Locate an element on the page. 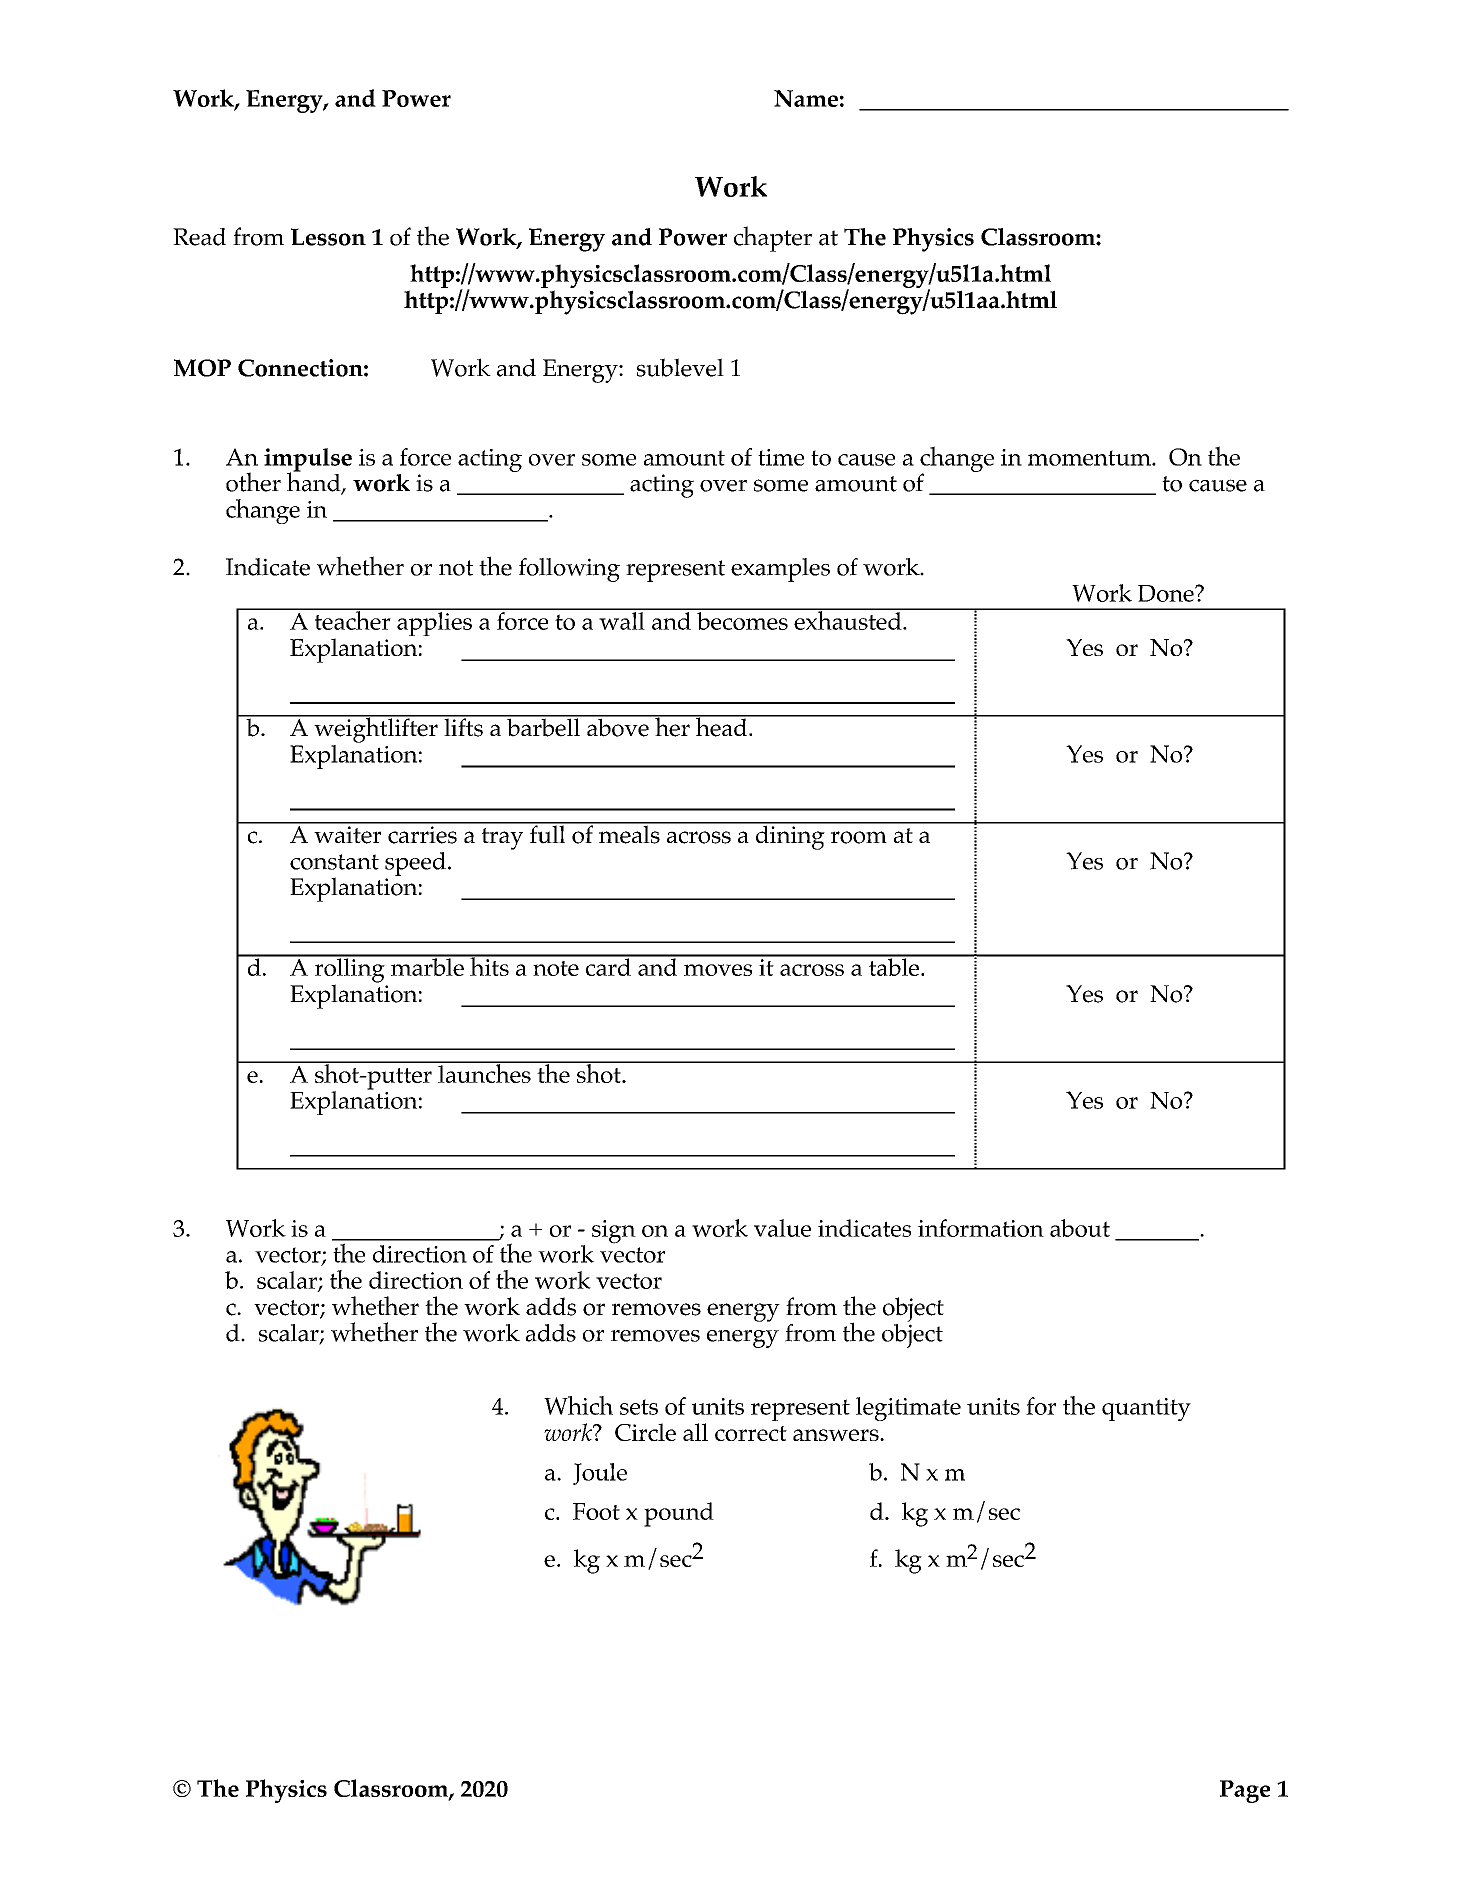  Lesson is located at coordinates (328, 237).
